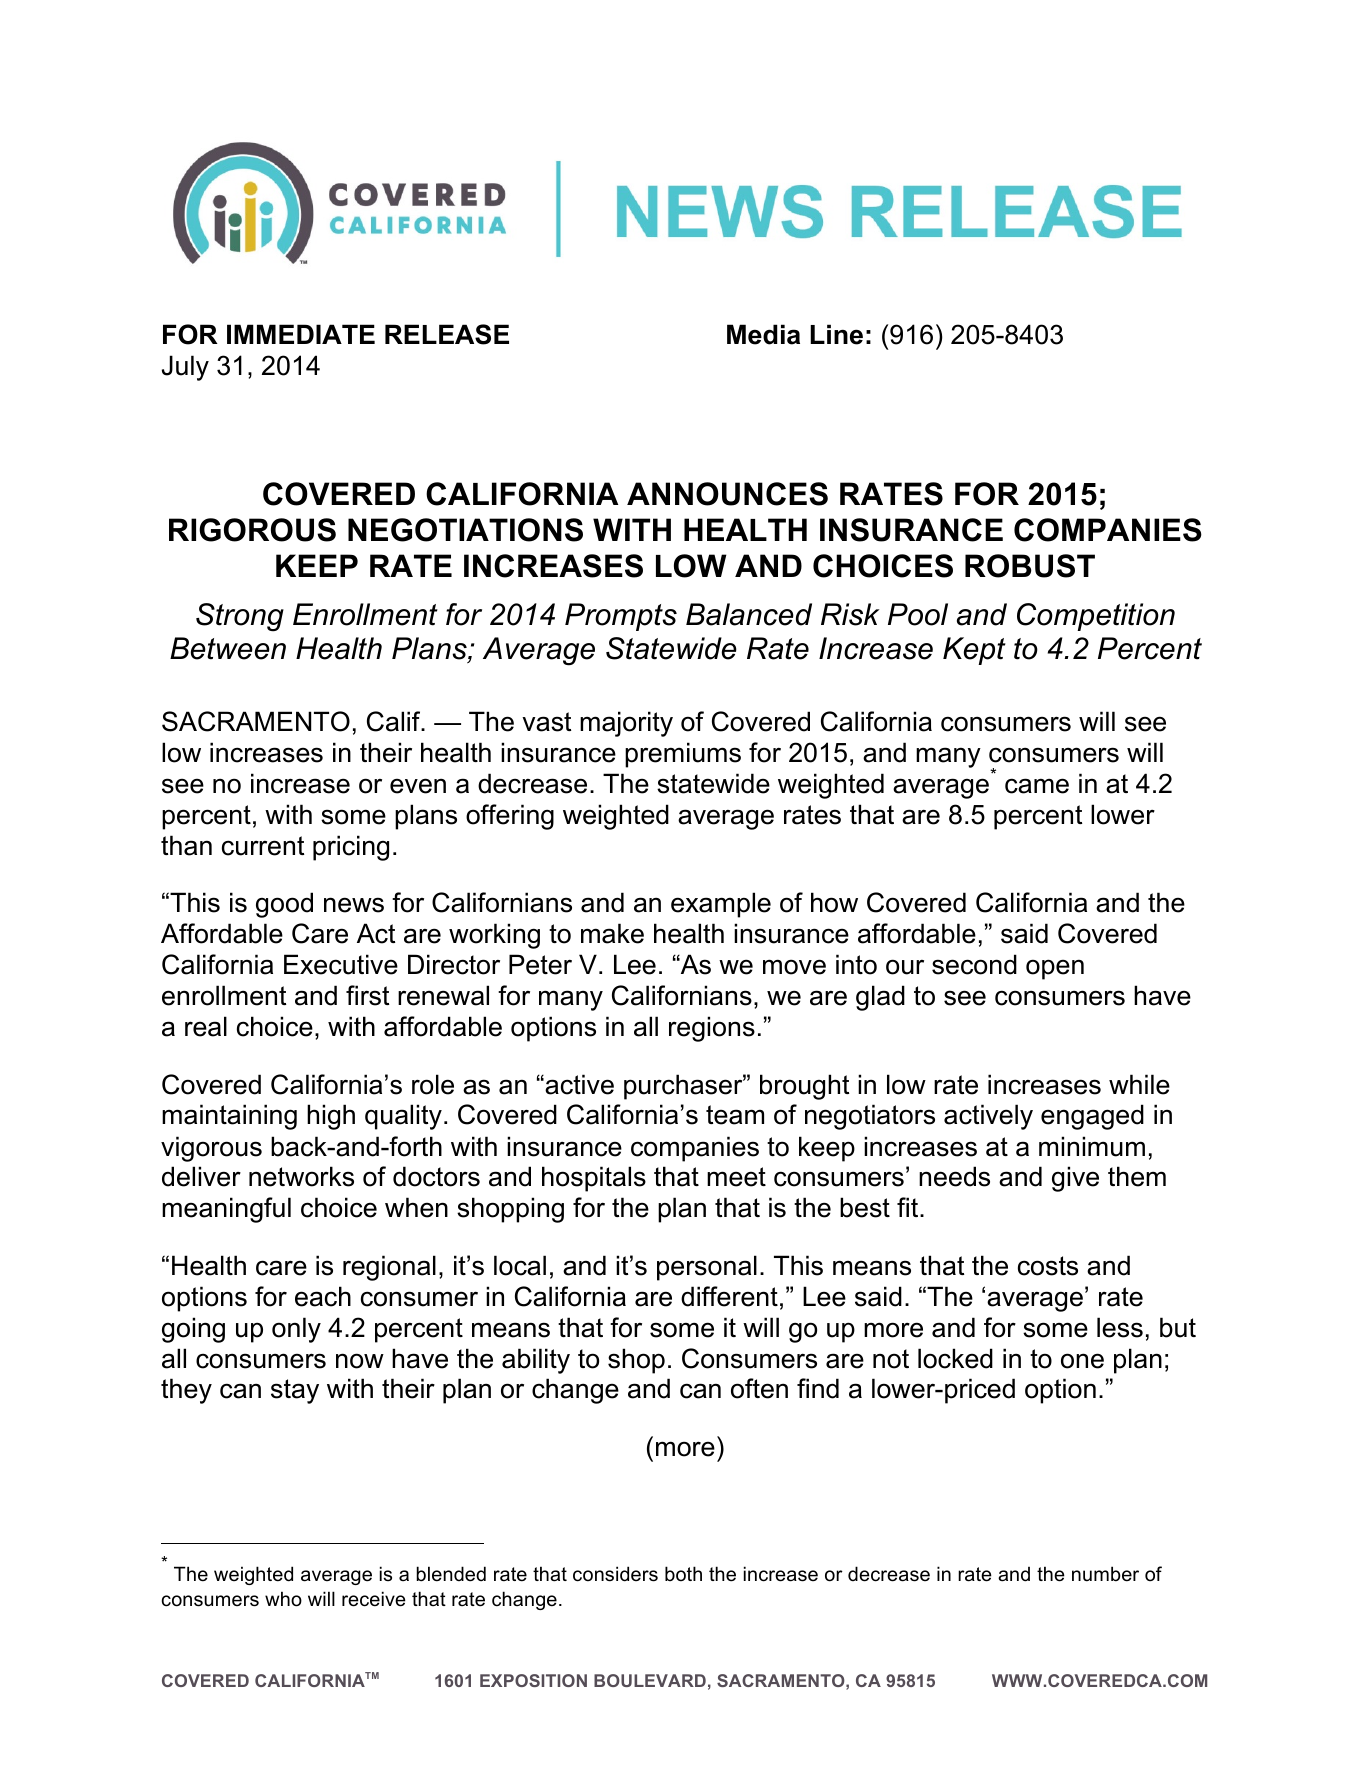 The image size is (1370, 1772). I want to click on number, so click(1105, 1574).
